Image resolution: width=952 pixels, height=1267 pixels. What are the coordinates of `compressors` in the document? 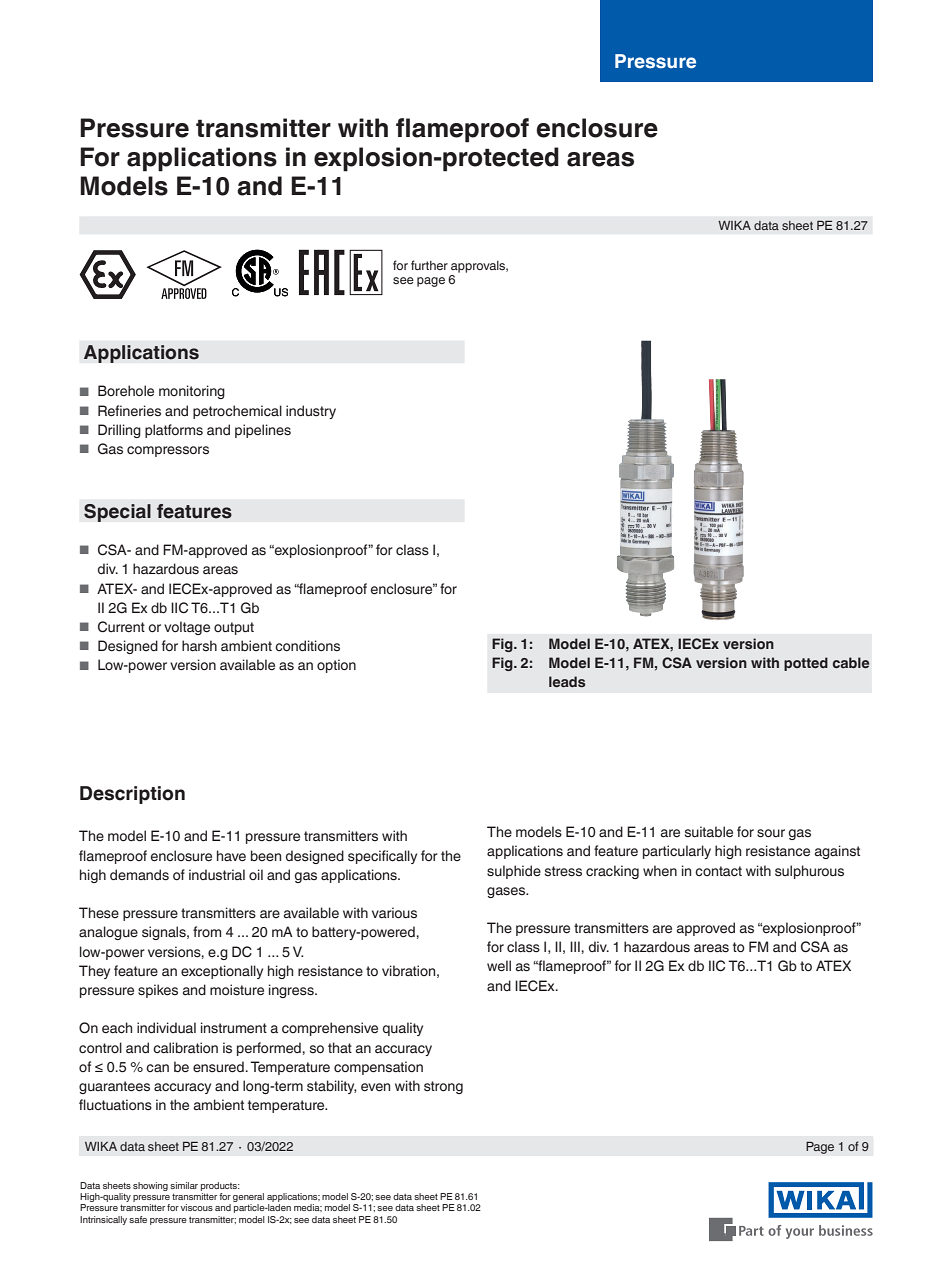 It's located at (168, 451).
